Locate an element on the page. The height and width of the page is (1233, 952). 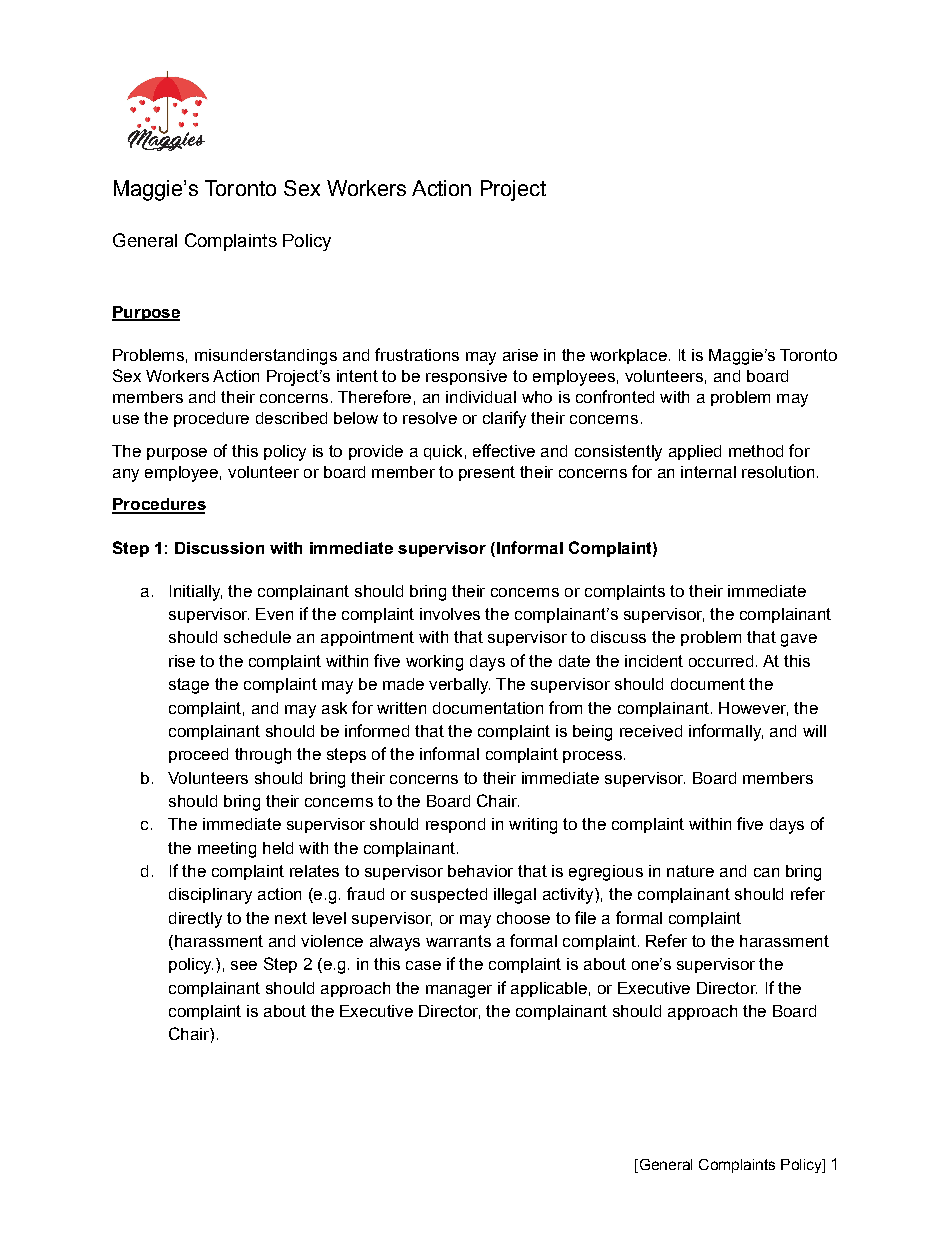
workplace is located at coordinates (628, 356).
